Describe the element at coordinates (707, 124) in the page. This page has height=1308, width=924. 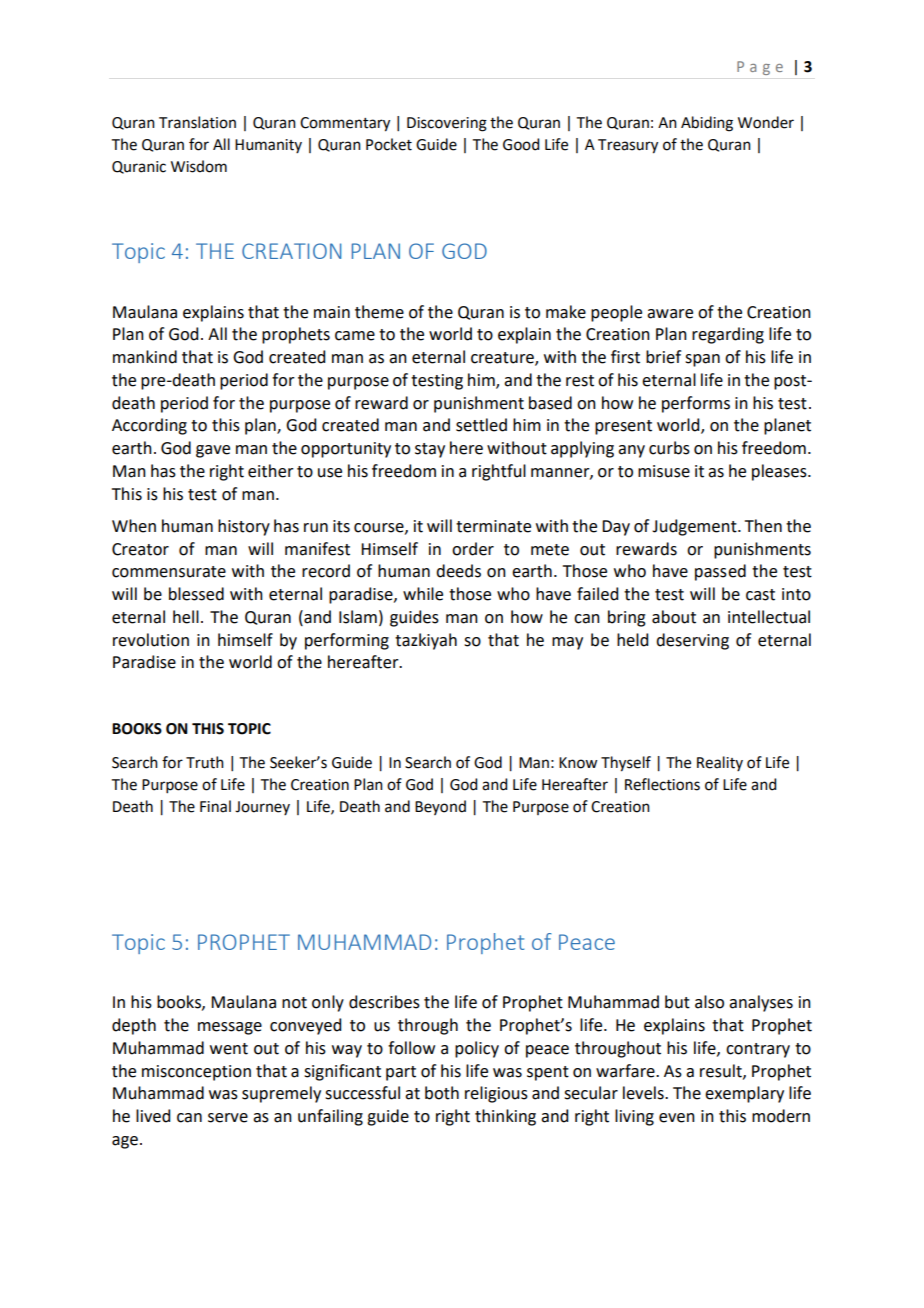
I see `Abiding` at that location.
